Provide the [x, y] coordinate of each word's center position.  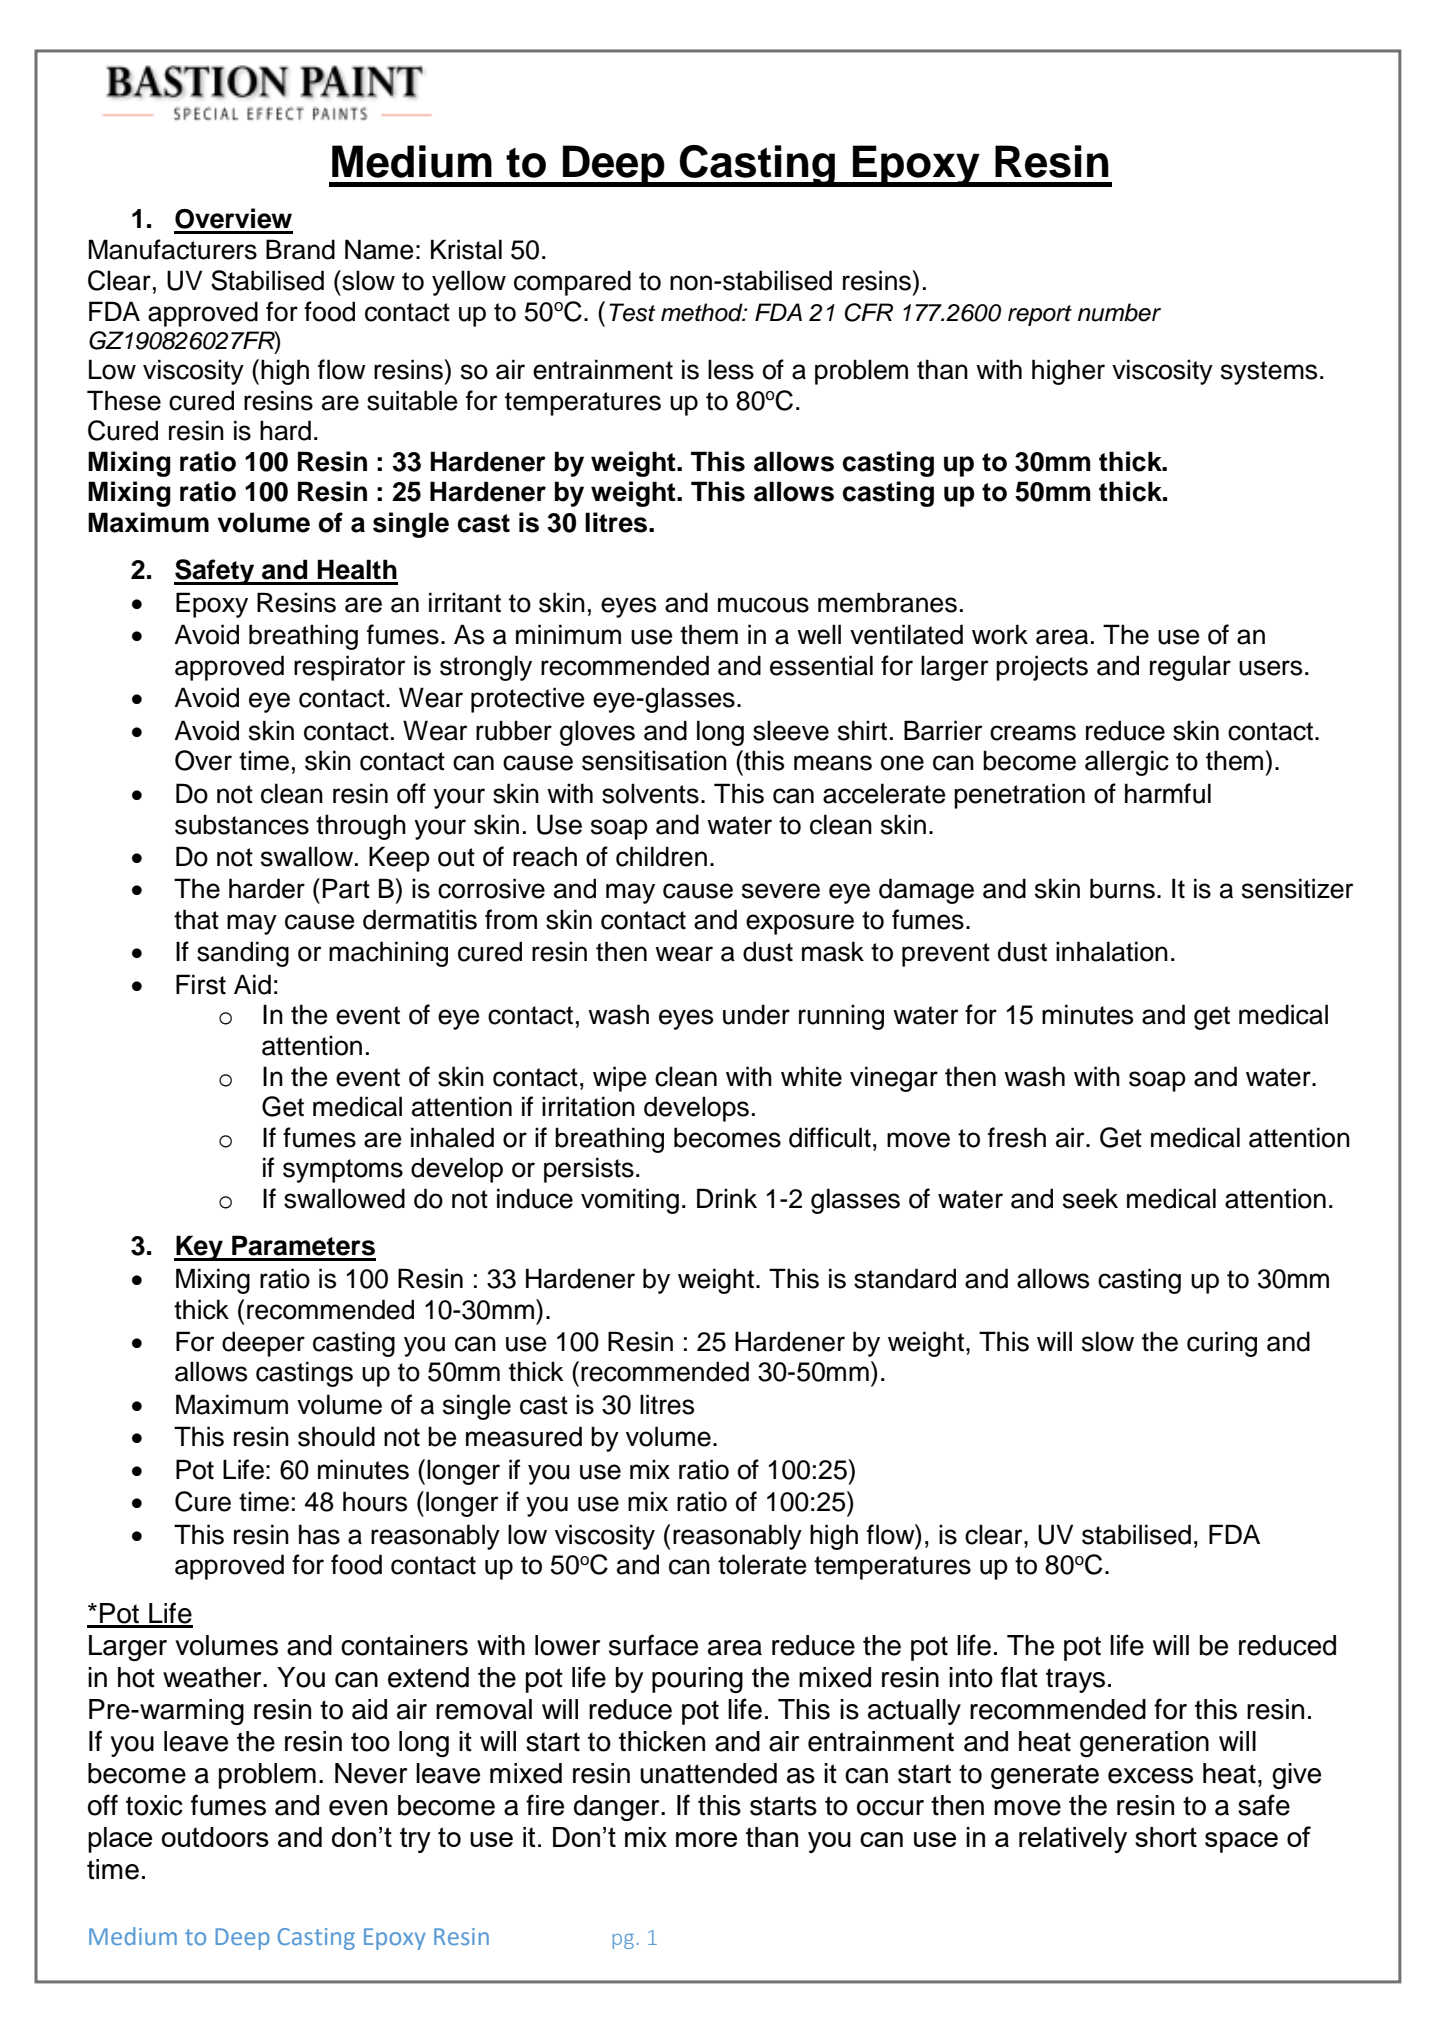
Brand [300, 249]
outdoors [215, 1837]
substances [242, 824]
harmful [1168, 793]
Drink [727, 1198]
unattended [708, 1773]
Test [632, 312]
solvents [650, 793]
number [1119, 312]
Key [199, 1248]
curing [1222, 1344]
